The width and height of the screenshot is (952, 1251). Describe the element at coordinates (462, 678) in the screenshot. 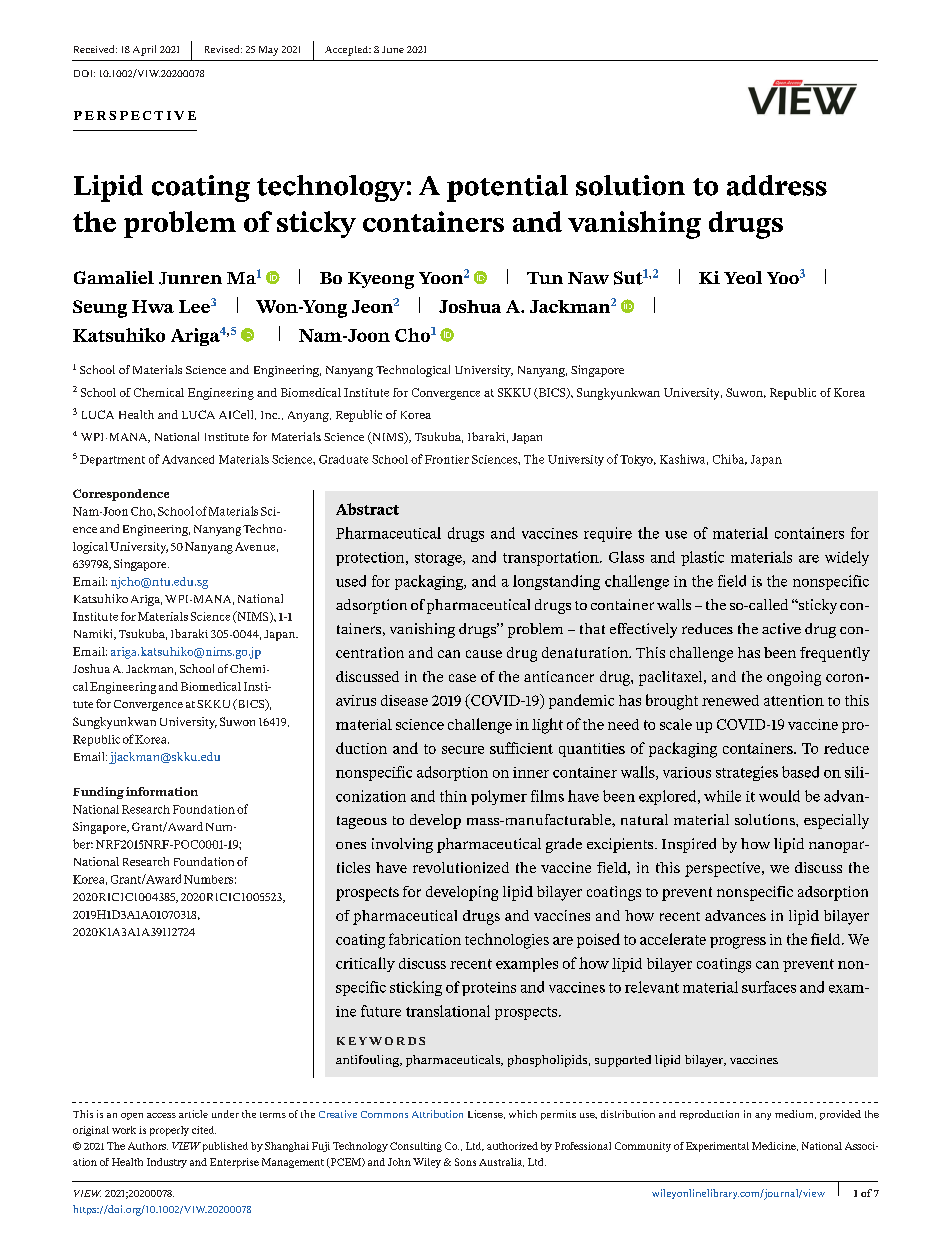

I see `case` at that location.
